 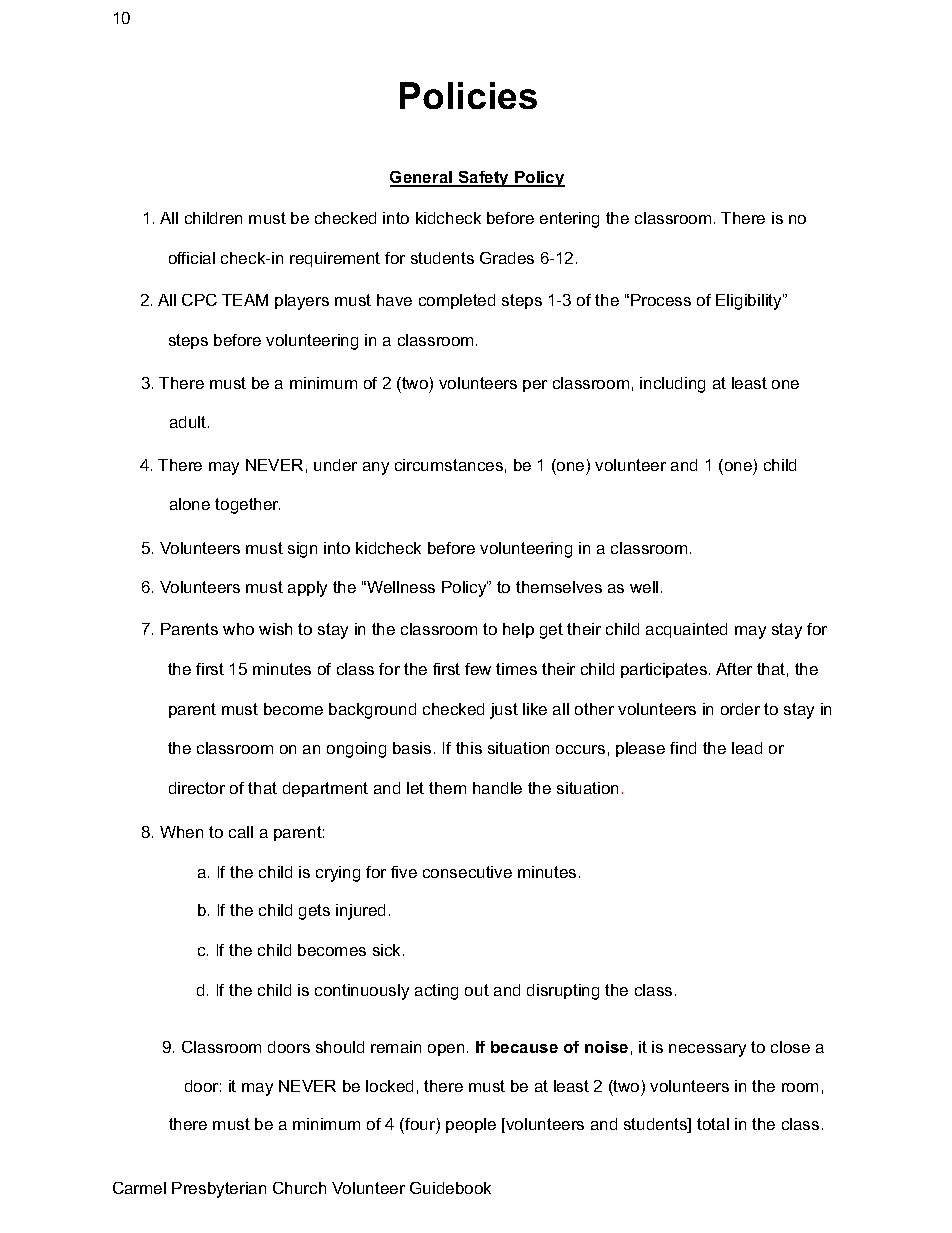 I want to click on call, so click(x=241, y=832).
